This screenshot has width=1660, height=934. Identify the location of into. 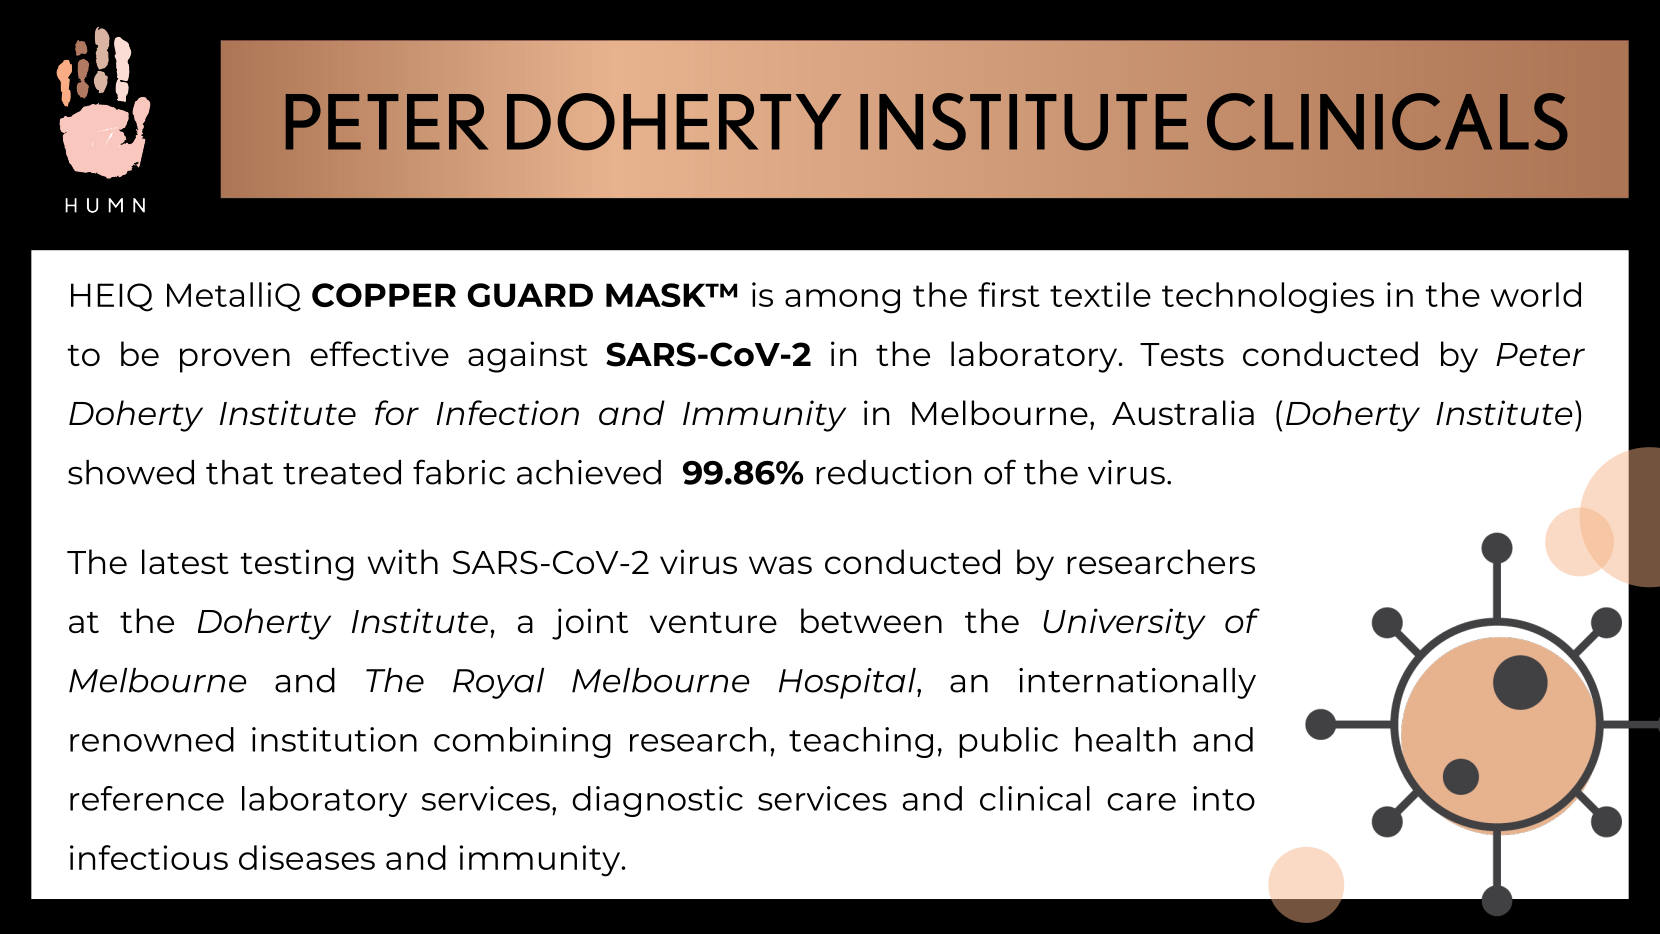
(1224, 798).
